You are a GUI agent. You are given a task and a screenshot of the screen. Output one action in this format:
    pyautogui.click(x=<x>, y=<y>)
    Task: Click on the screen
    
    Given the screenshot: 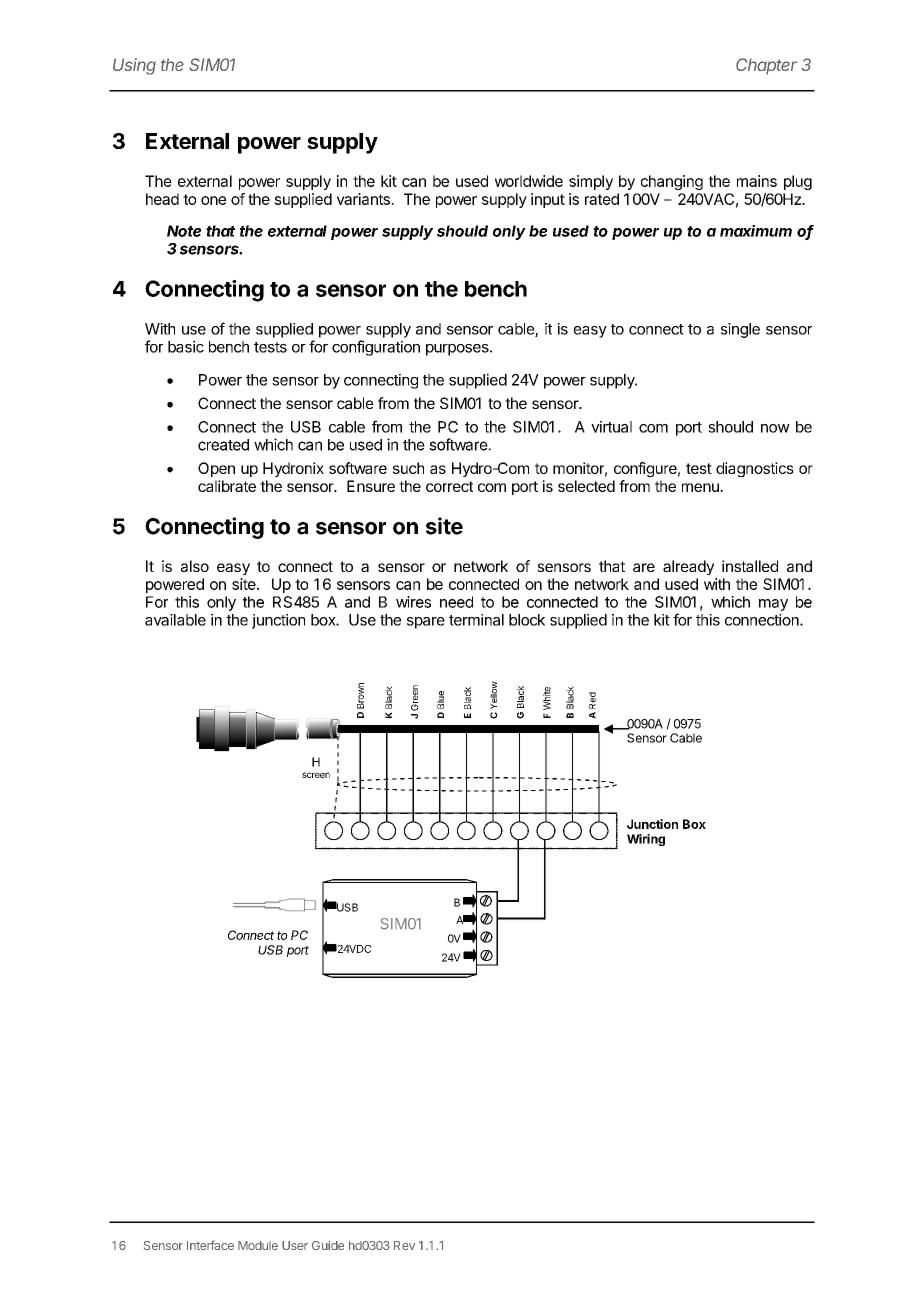 What is the action you would take?
    pyautogui.click(x=316, y=775)
